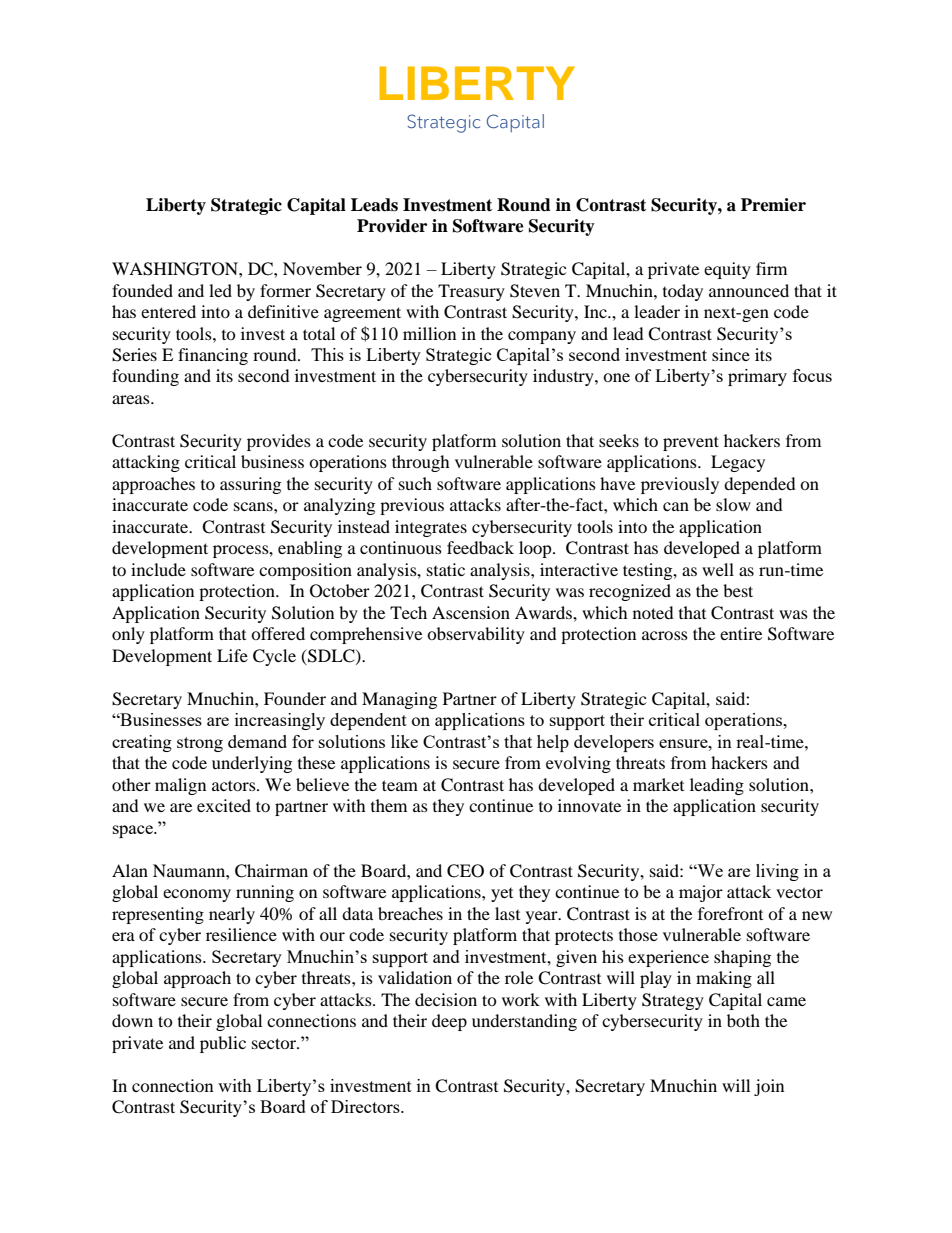 This page has height=1233, width=952. Describe the element at coordinates (773, 205) in the page. I see `Premier` at that location.
